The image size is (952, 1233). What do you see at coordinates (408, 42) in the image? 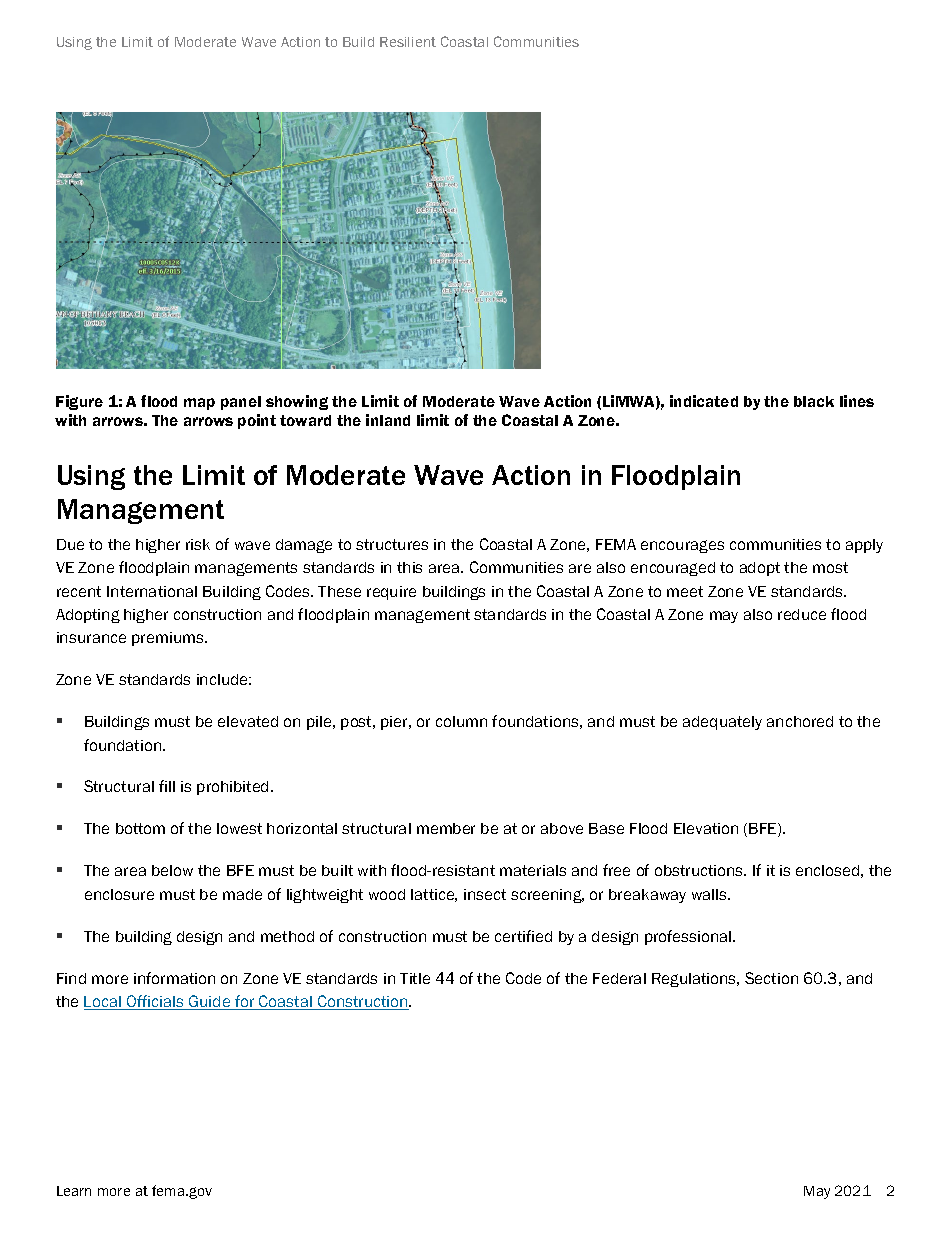
I see `Resilient` at bounding box center [408, 42].
